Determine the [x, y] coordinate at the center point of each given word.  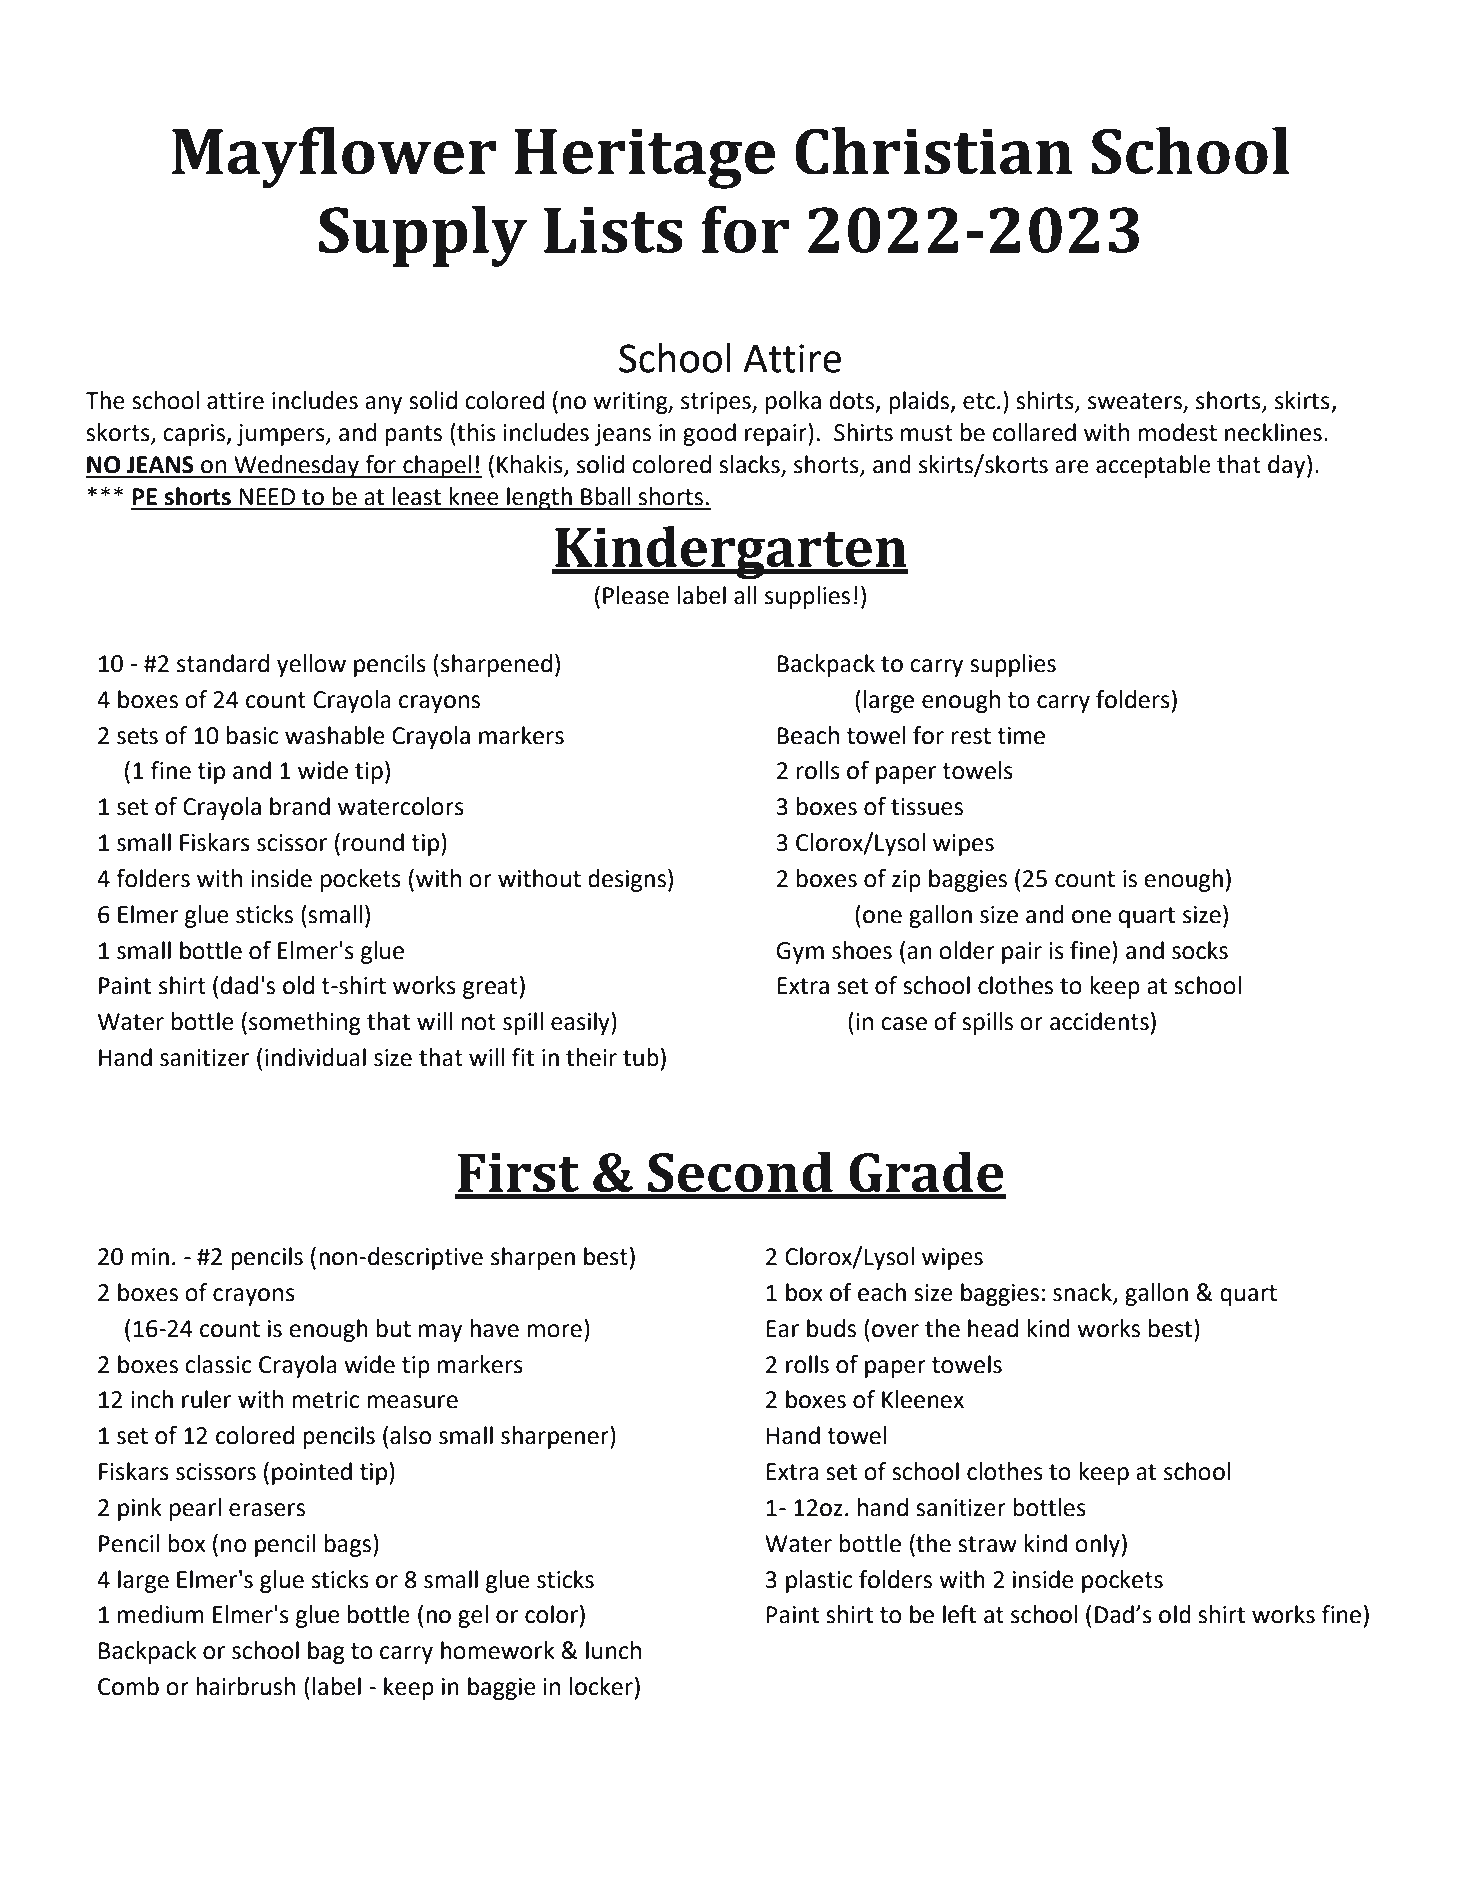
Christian [934, 151]
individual [315, 1057]
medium [161, 1614]
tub [641, 1057]
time [1021, 736]
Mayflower [334, 157]
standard [223, 663]
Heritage [645, 158]
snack [1083, 1293]
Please [636, 595]
